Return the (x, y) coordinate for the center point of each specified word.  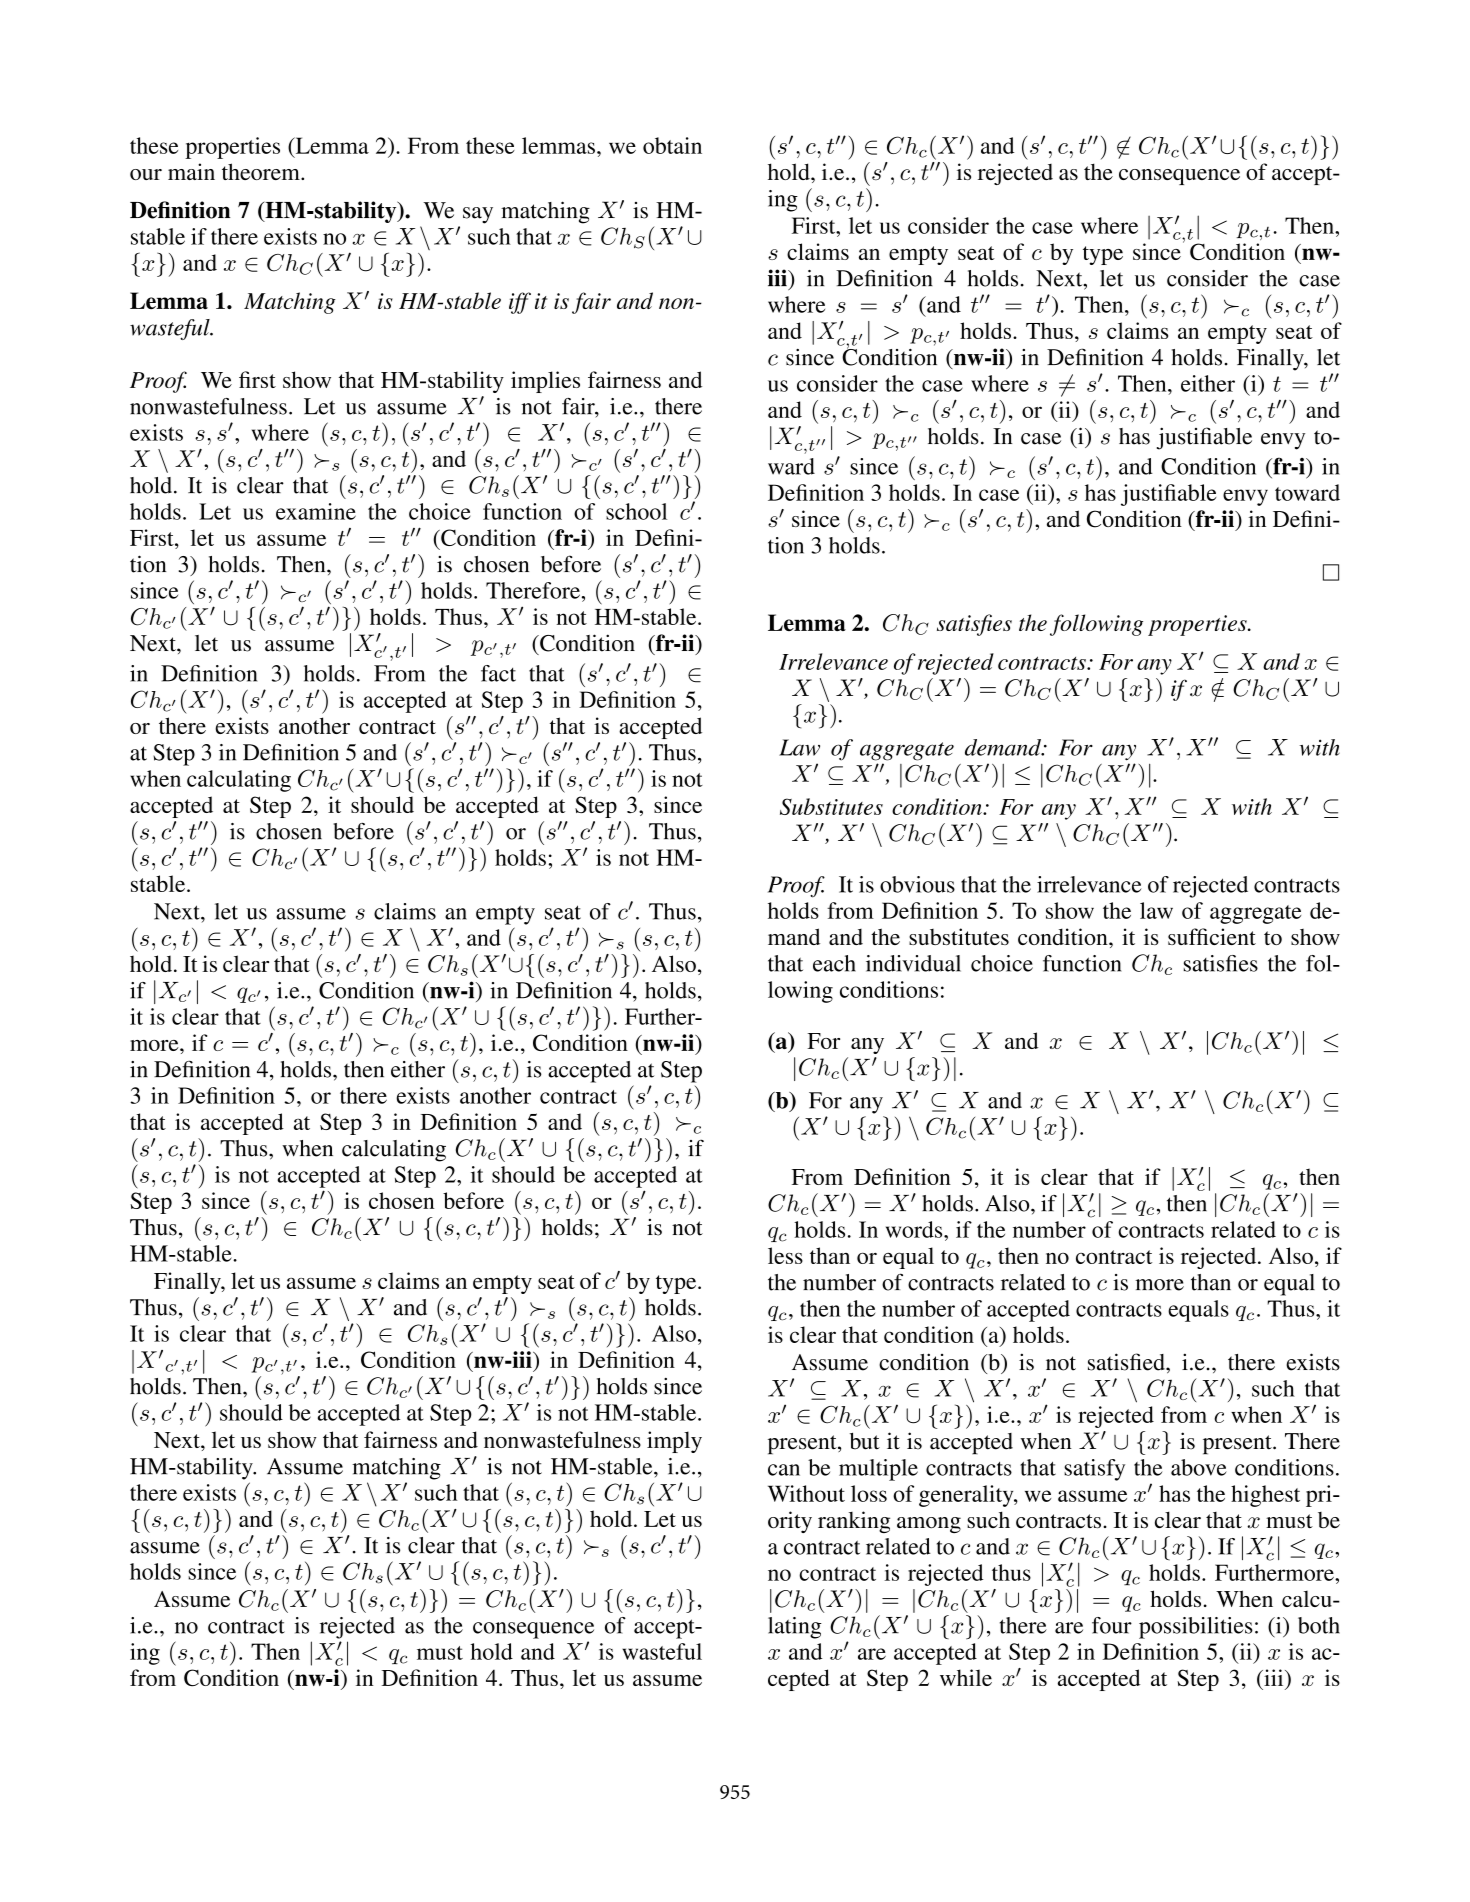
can (784, 1470)
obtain (672, 145)
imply (674, 1442)
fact (498, 673)
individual (913, 963)
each (834, 963)
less (785, 1255)
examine (316, 511)
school (636, 511)
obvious (917, 884)
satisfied (1127, 1362)
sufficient (1212, 936)
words (915, 1229)
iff (520, 303)
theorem (262, 171)
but (865, 1441)
